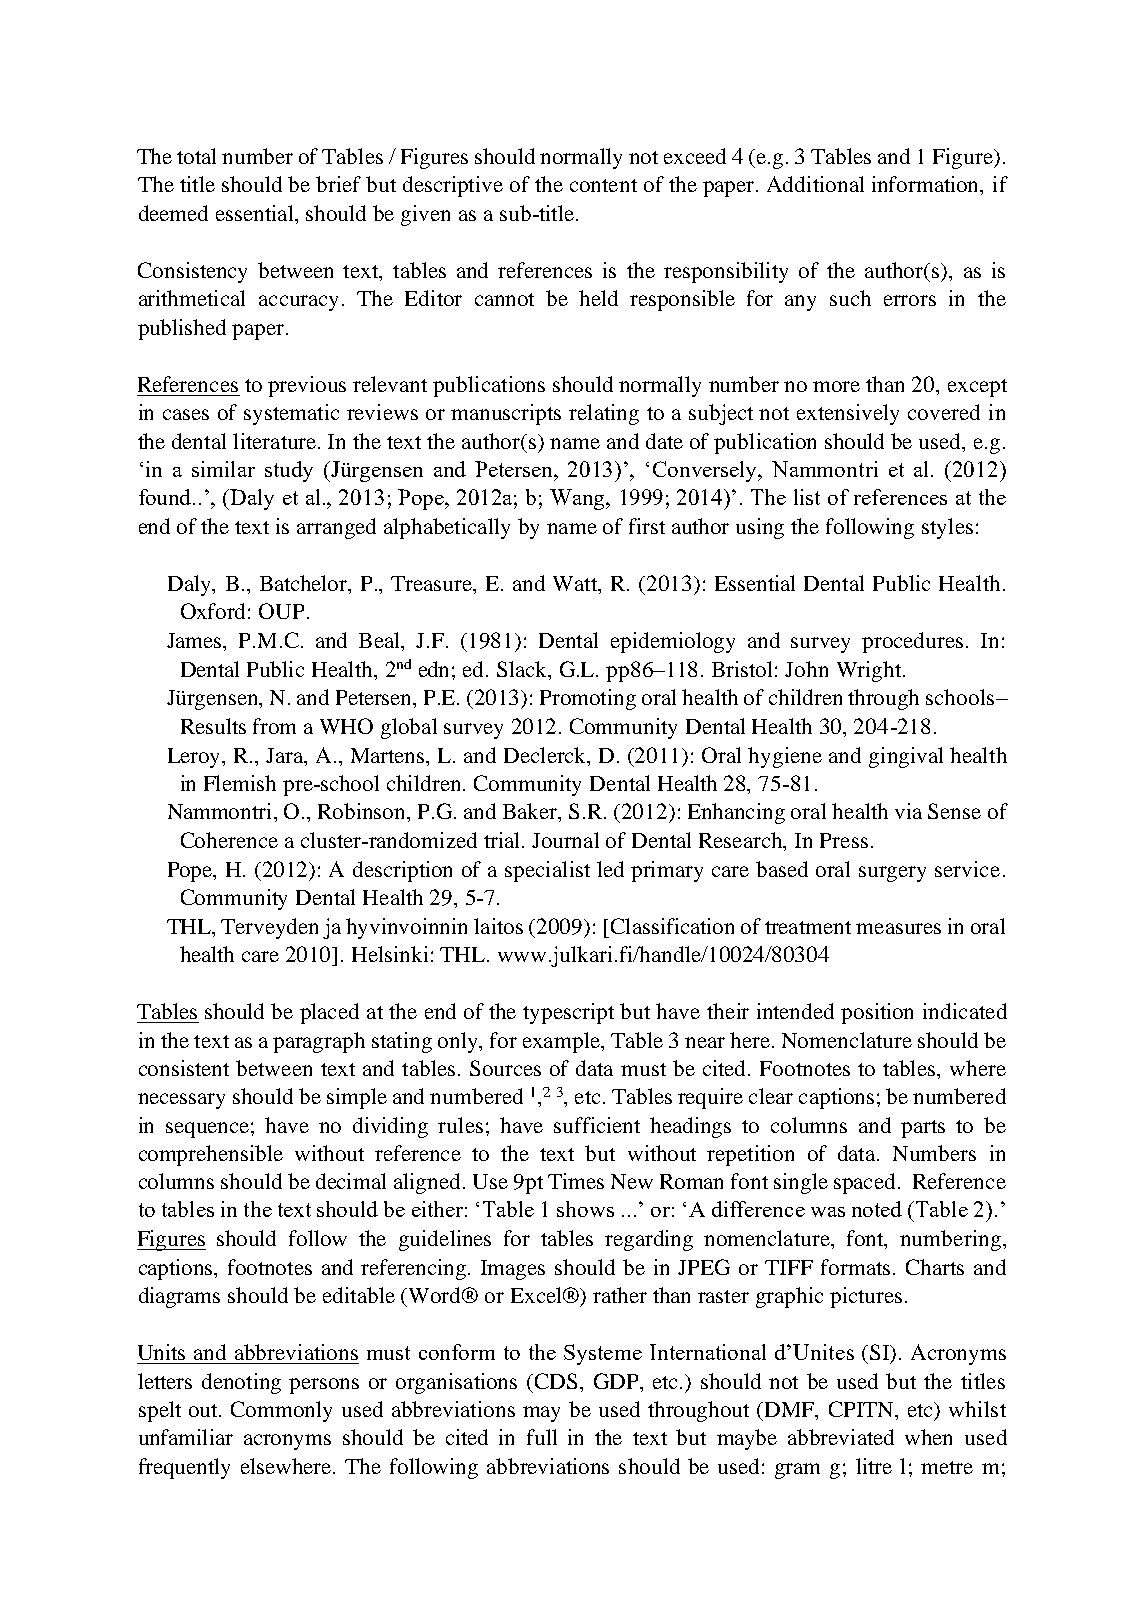 The width and height of the image is (1145, 1619). Describe the element at coordinates (240, 783) in the image. I see `Flemish` at that location.
